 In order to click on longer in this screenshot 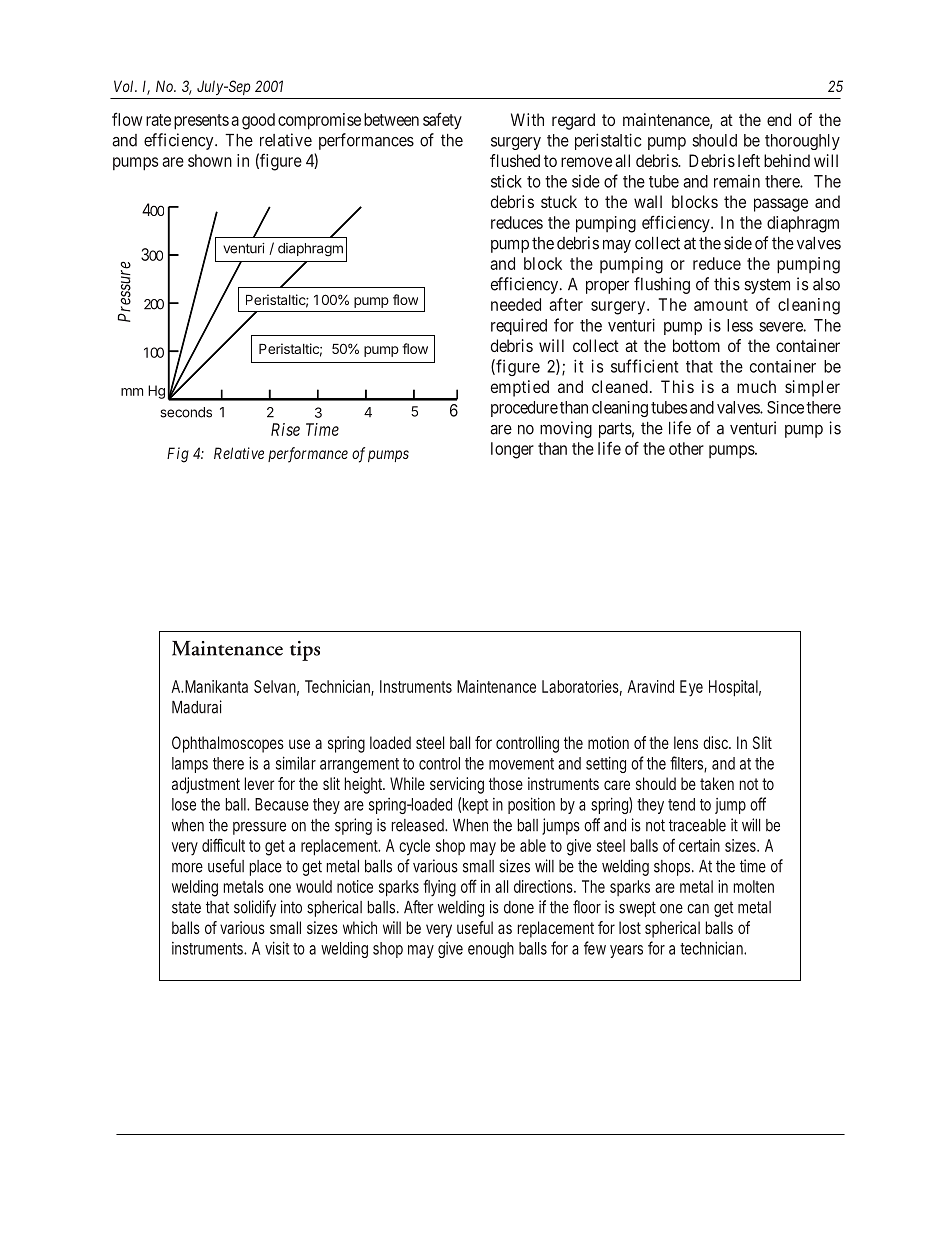, I will do `click(512, 450)`.
